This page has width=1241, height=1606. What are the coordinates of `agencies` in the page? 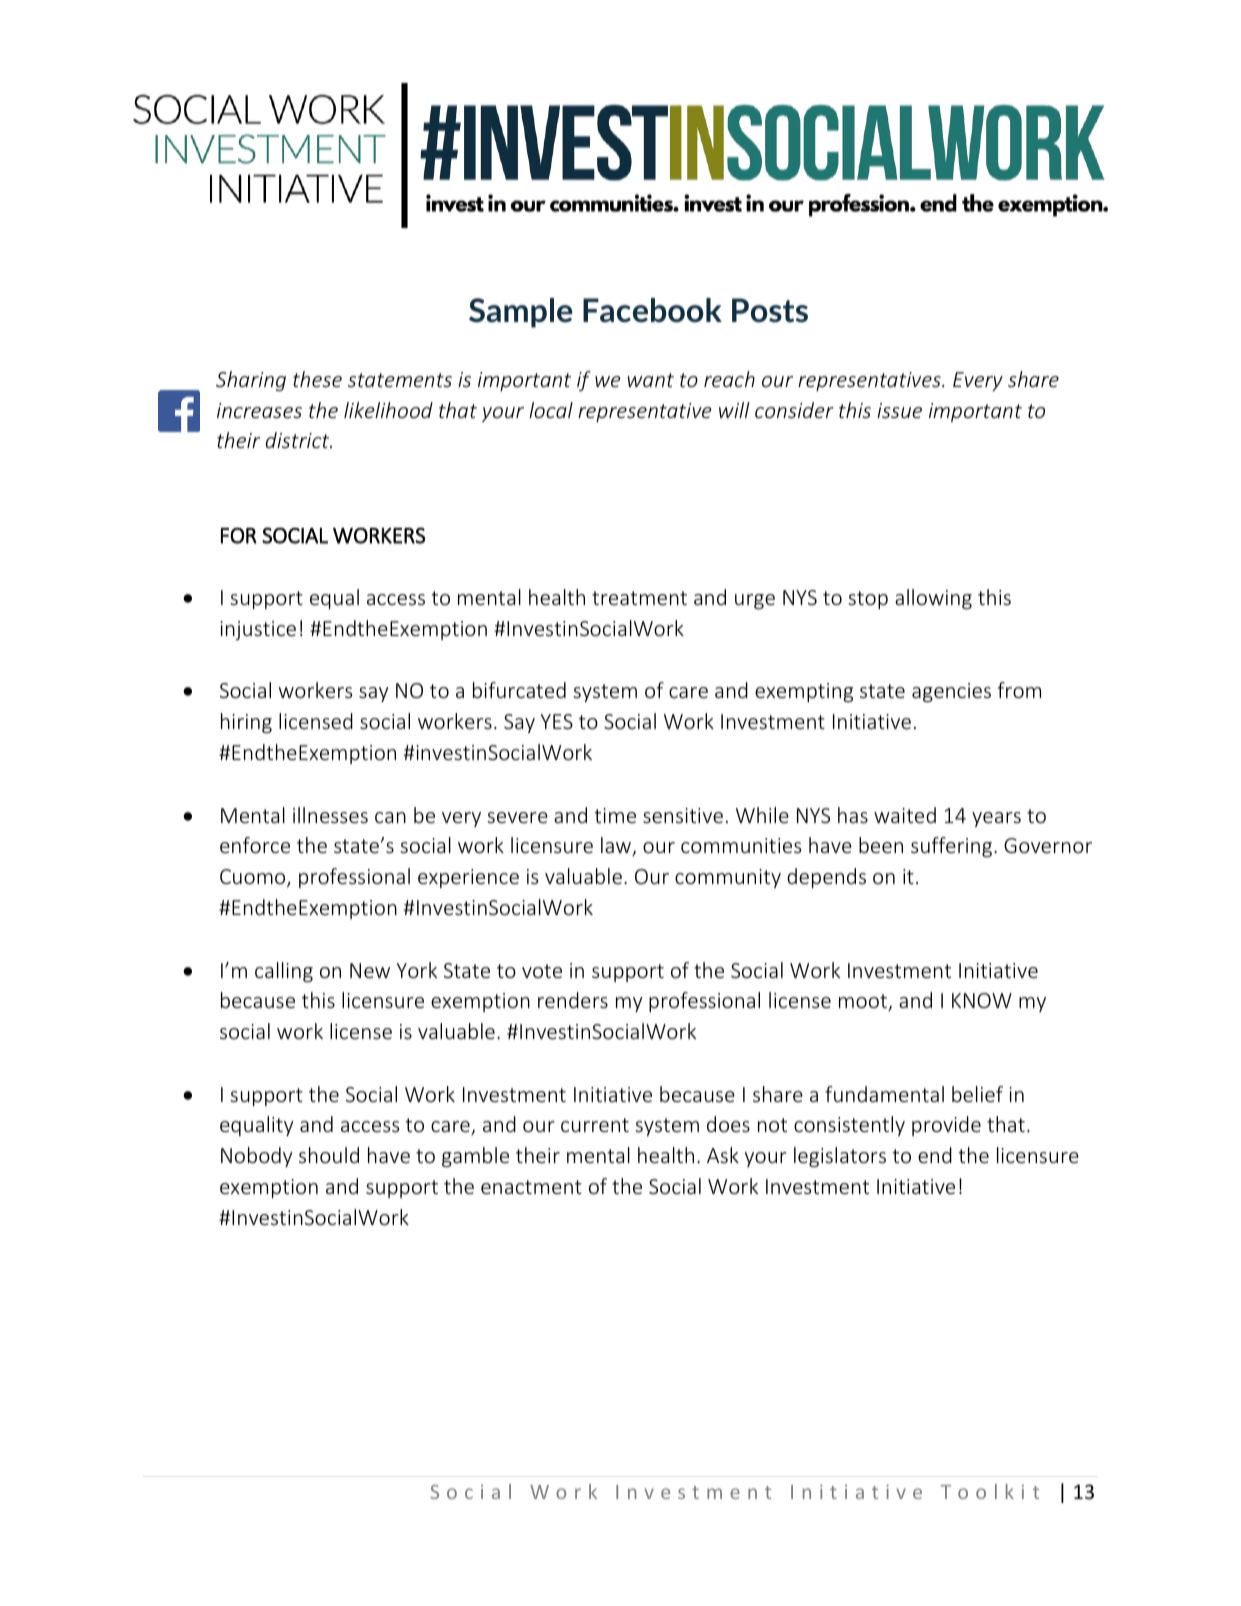 It's located at (951, 692).
